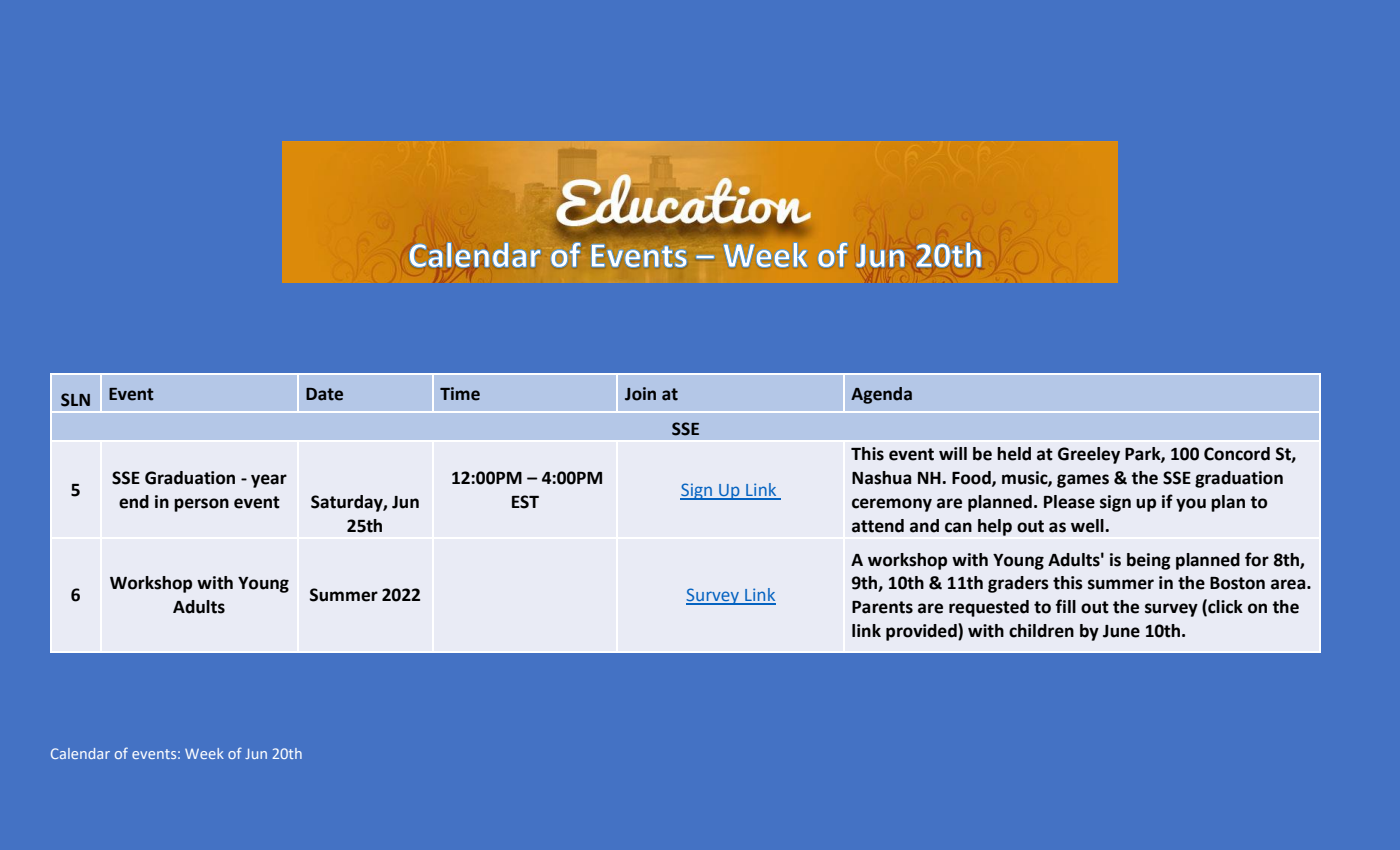  Describe the element at coordinates (201, 505) in the screenshot. I see `person` at that location.
